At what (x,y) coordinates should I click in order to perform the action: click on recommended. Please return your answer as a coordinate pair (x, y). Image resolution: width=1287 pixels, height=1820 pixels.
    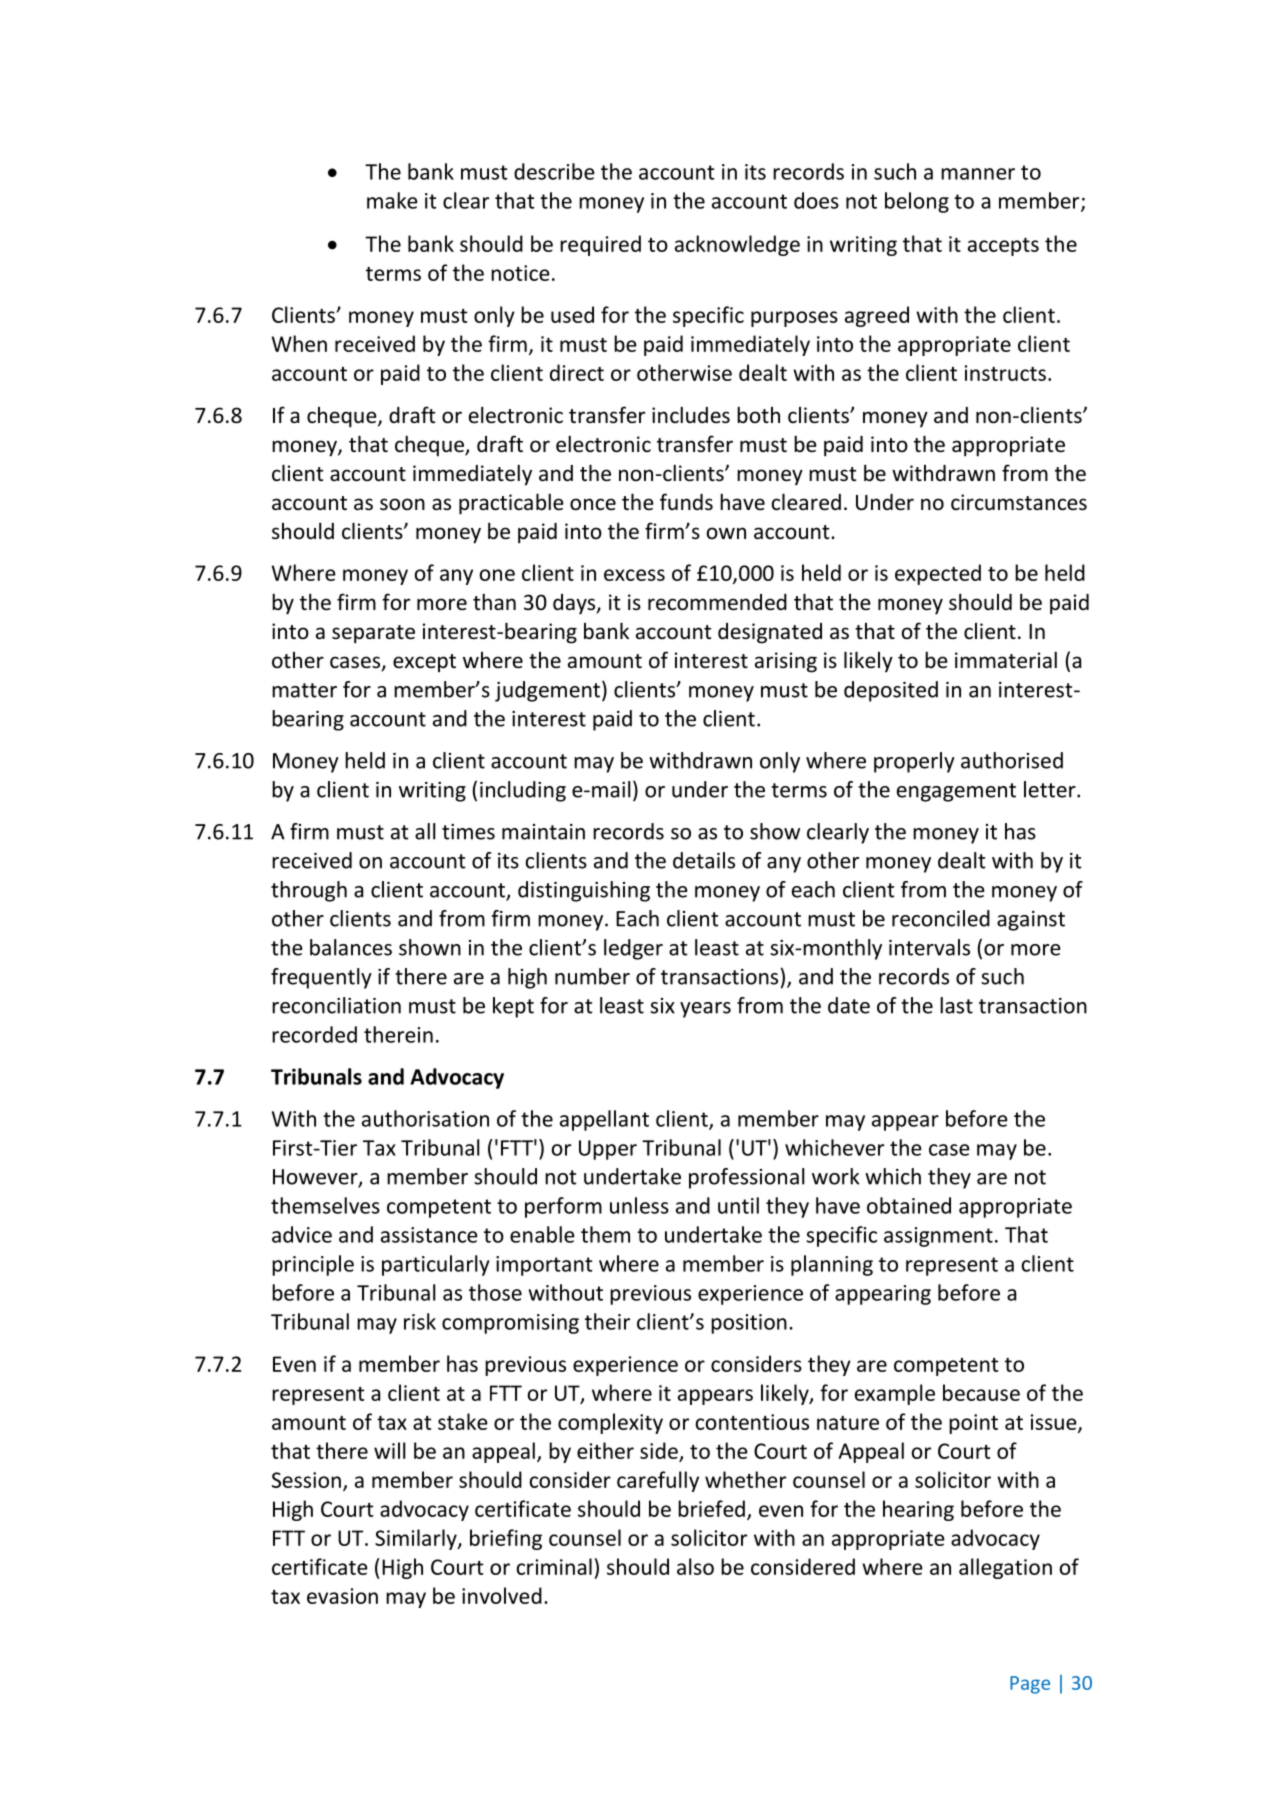
    Looking at the image, I should click on (717, 602).
